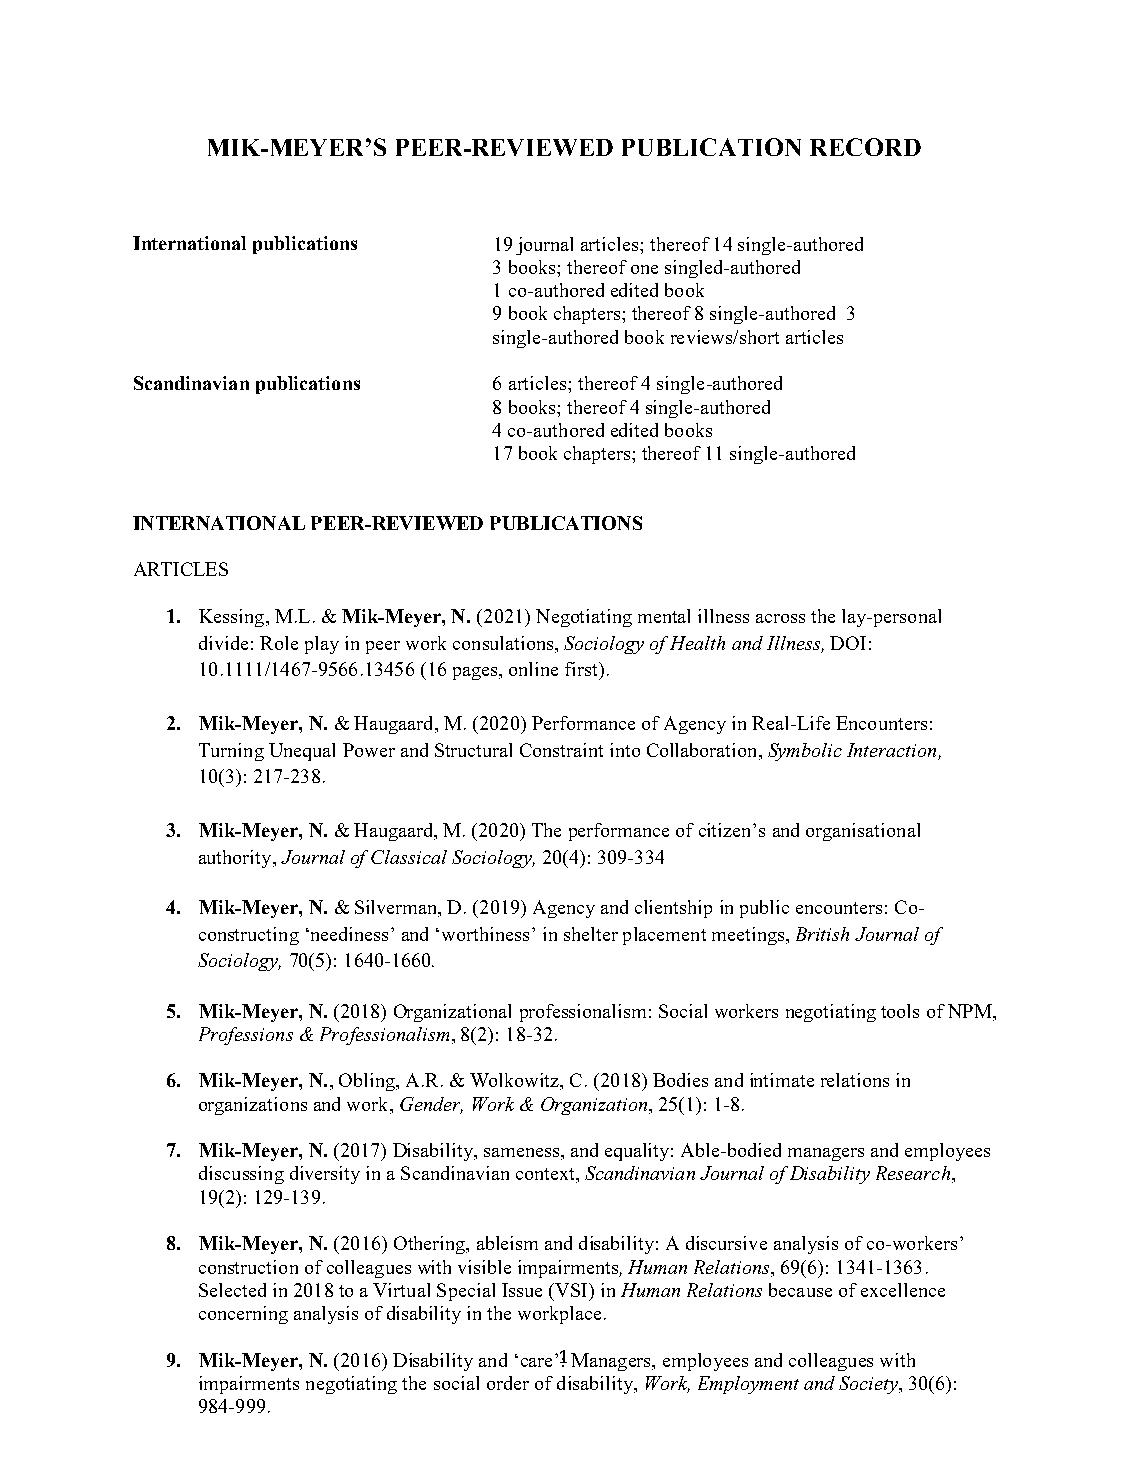  Describe the element at coordinates (536, 1362) in the page. I see `care` at that location.
